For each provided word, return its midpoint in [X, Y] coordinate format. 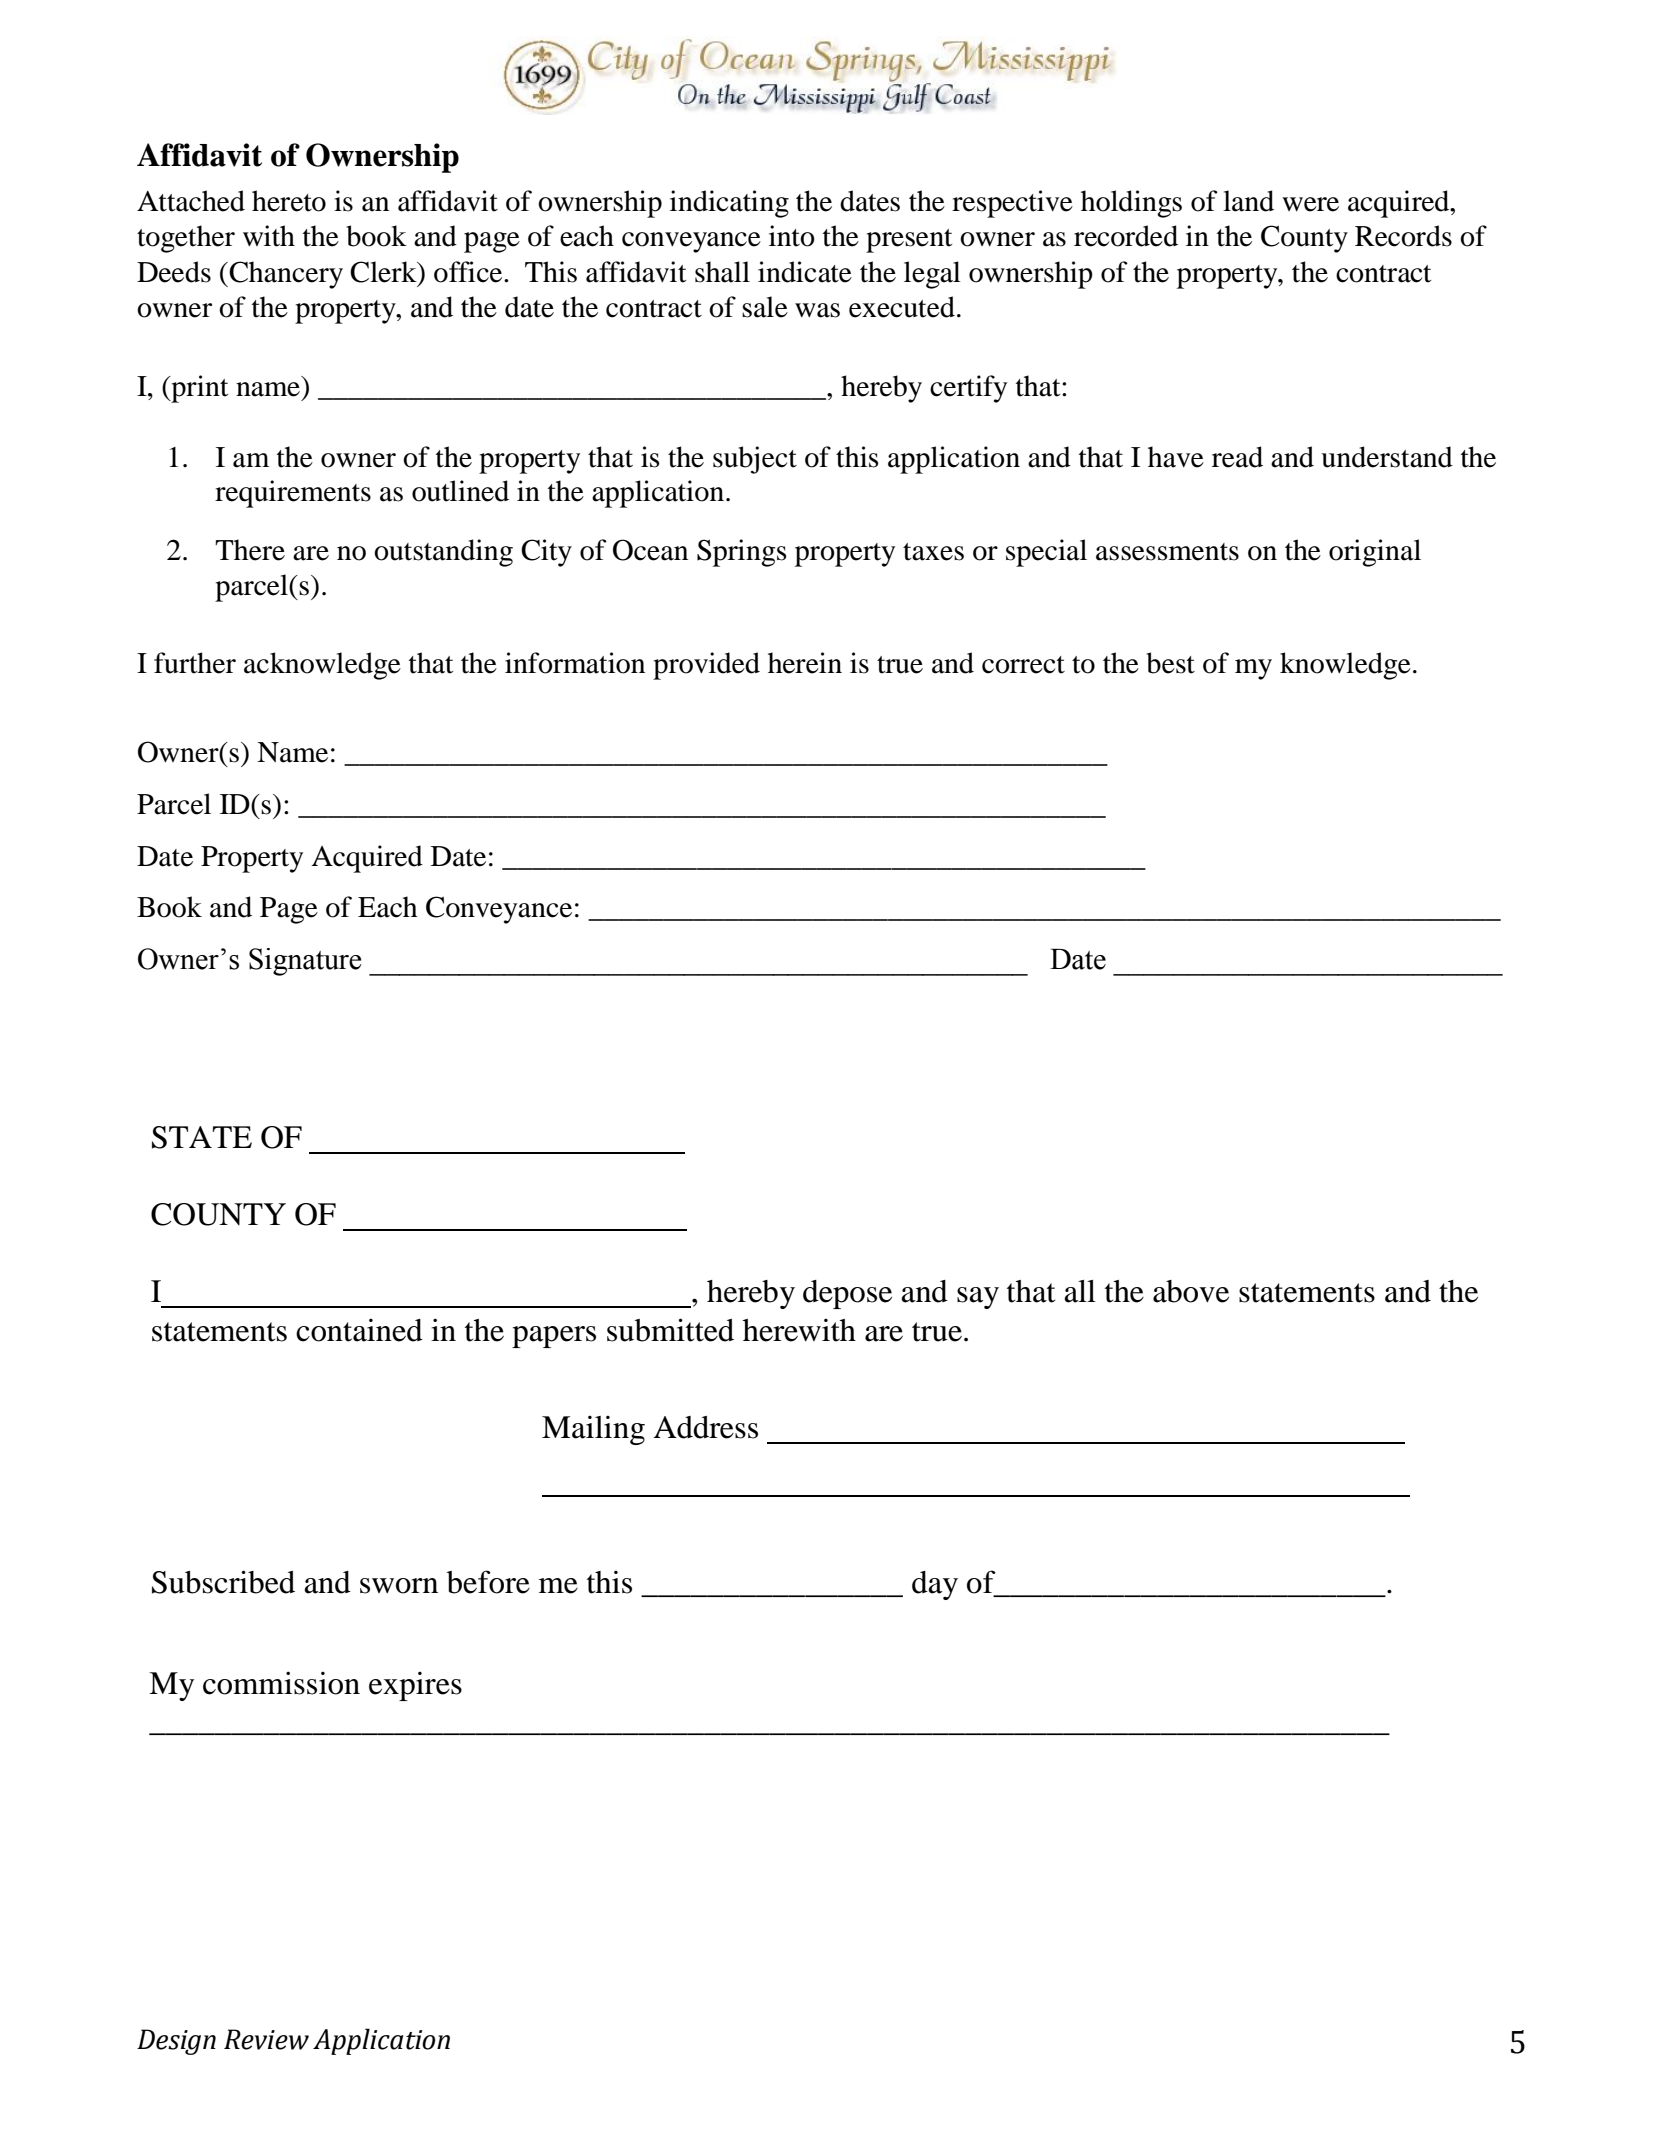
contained [359, 1330]
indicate [805, 272]
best [1171, 663]
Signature [305, 962]
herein [805, 663]
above [1191, 1291]
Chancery [285, 275]
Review [266, 2039]
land [1248, 201]
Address [706, 1427]
